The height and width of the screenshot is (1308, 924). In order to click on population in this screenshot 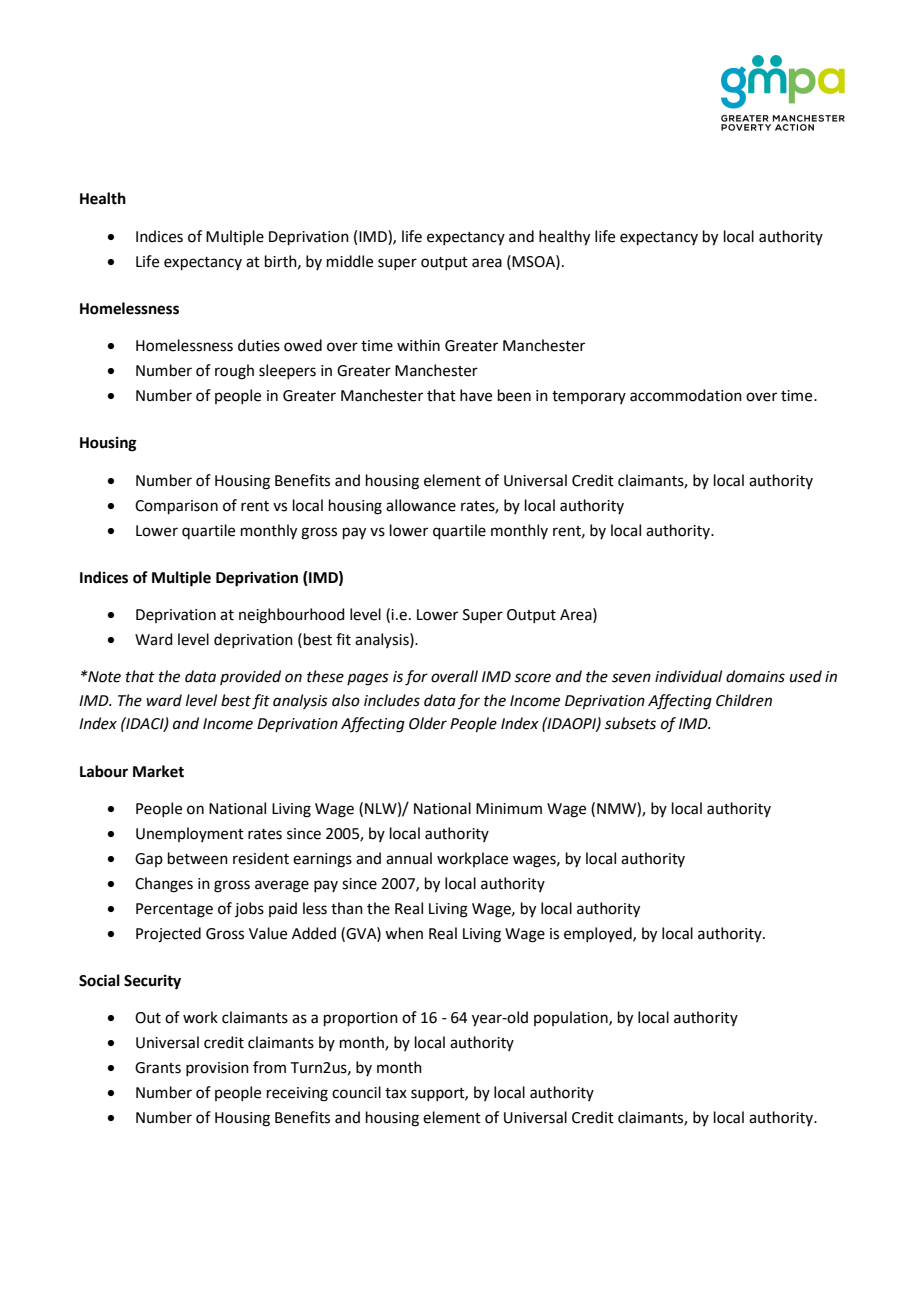, I will do `click(572, 1018)`.
